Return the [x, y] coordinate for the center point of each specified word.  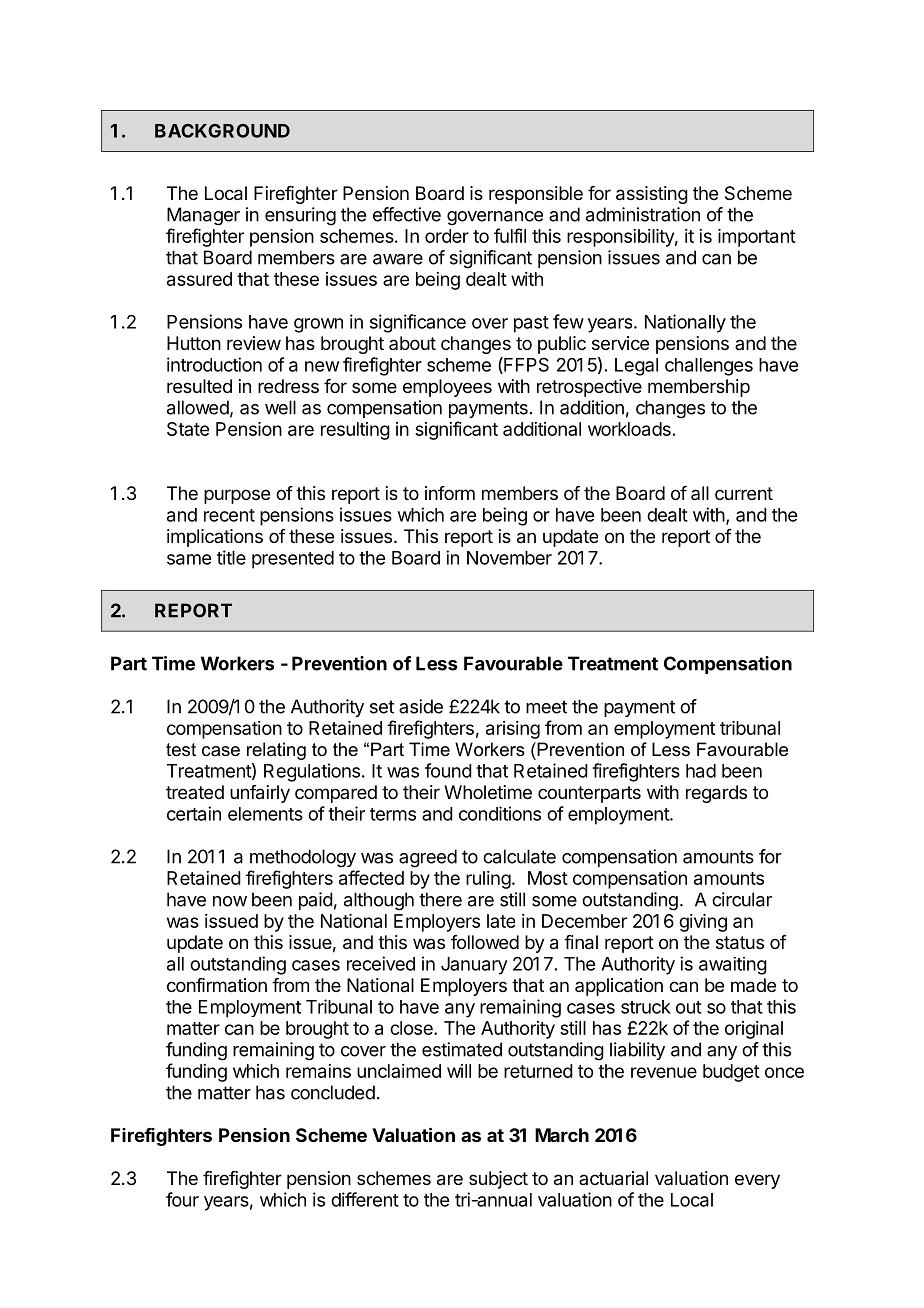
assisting [652, 195]
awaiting [733, 966]
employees [447, 388]
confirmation [217, 985]
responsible [536, 195]
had [701, 771]
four [182, 1199]
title [231, 557]
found [448, 770]
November [509, 558]
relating [276, 751]
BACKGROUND [222, 131]
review [254, 343]
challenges [709, 367]
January [474, 966]
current [744, 493]
